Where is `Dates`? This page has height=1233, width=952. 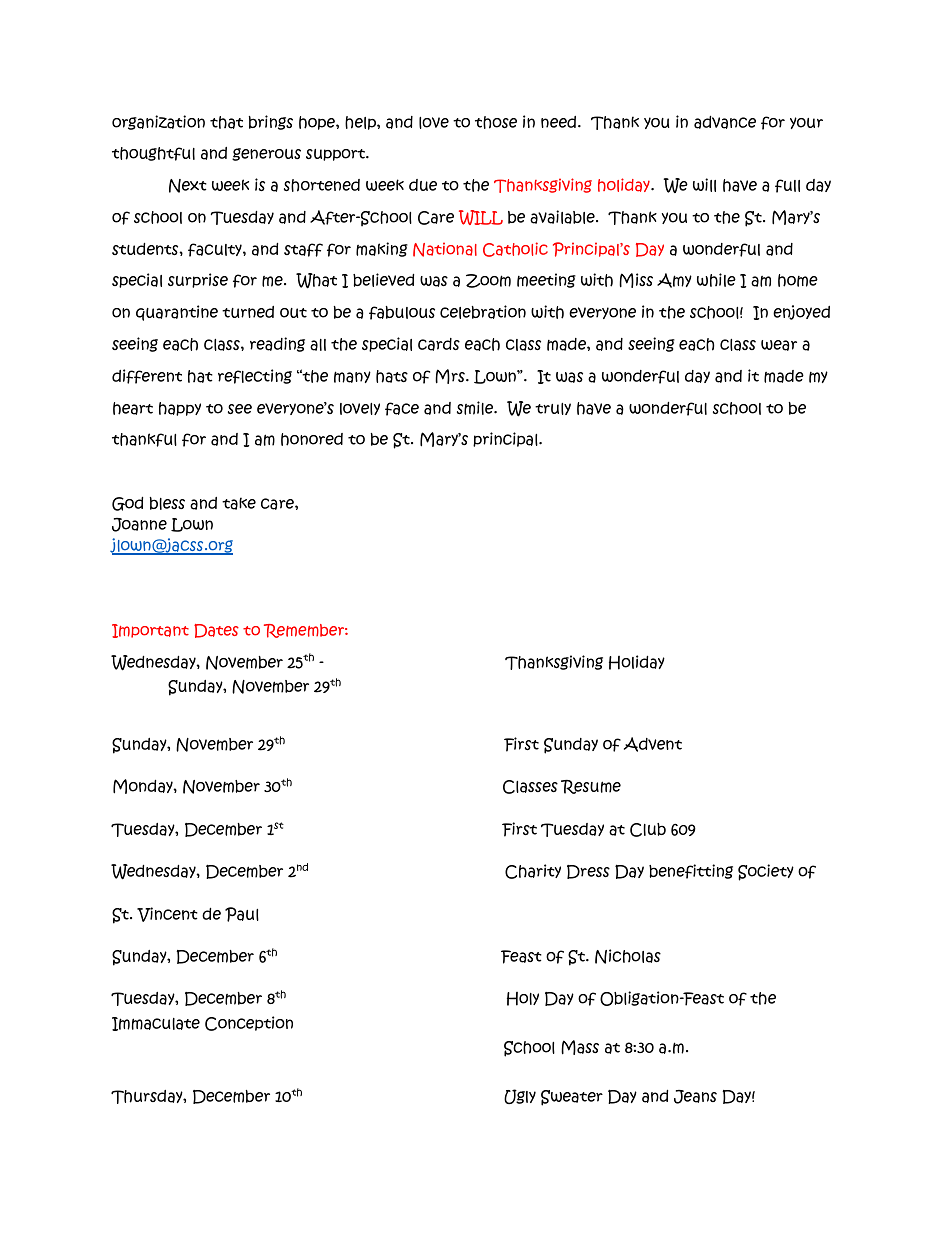
Dates is located at coordinates (216, 631).
